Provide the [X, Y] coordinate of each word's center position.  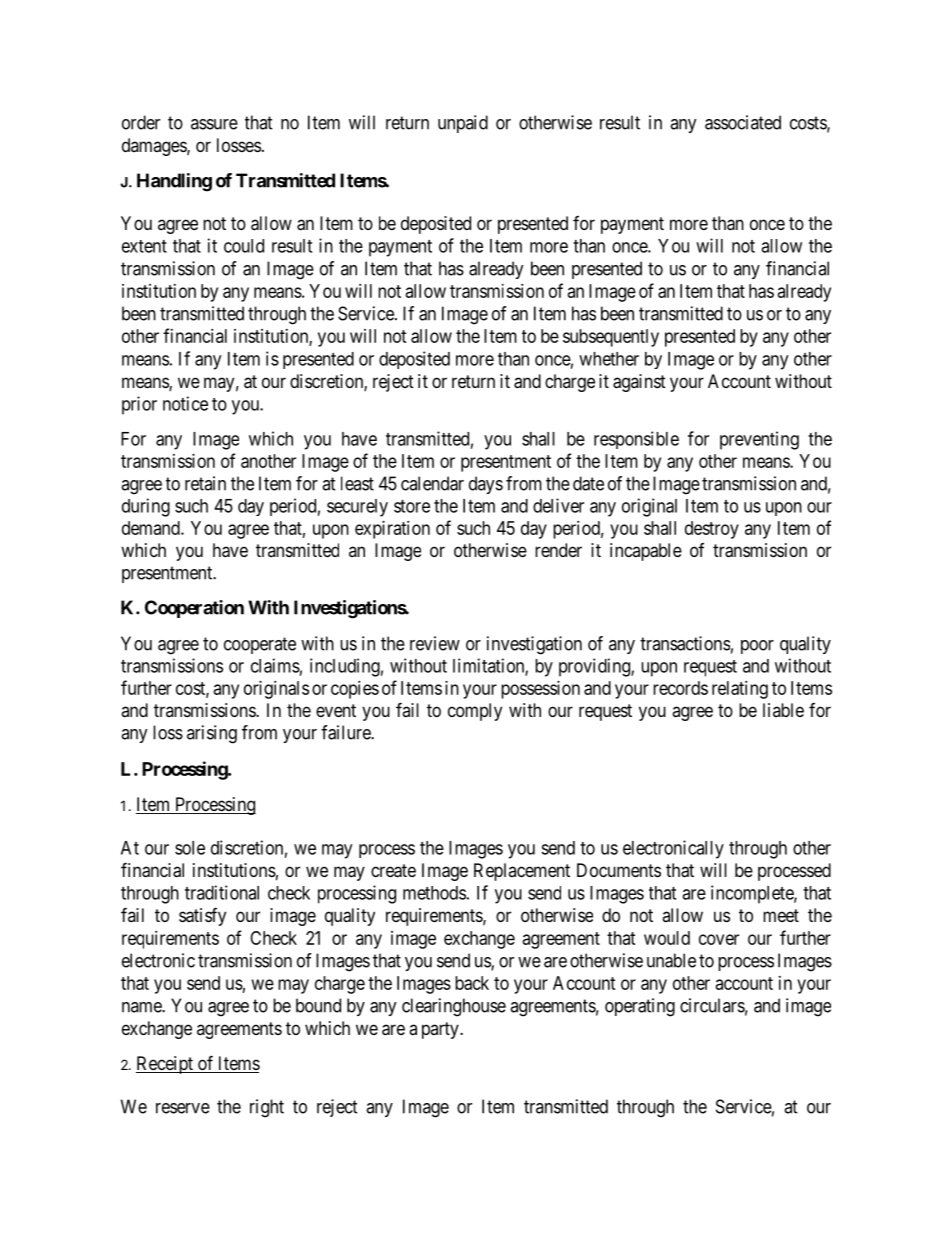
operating [640, 1007]
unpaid [463, 124]
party [441, 1030]
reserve [183, 1108]
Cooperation [194, 609]
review [435, 643]
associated [743, 122]
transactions [685, 643]
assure [214, 124]
